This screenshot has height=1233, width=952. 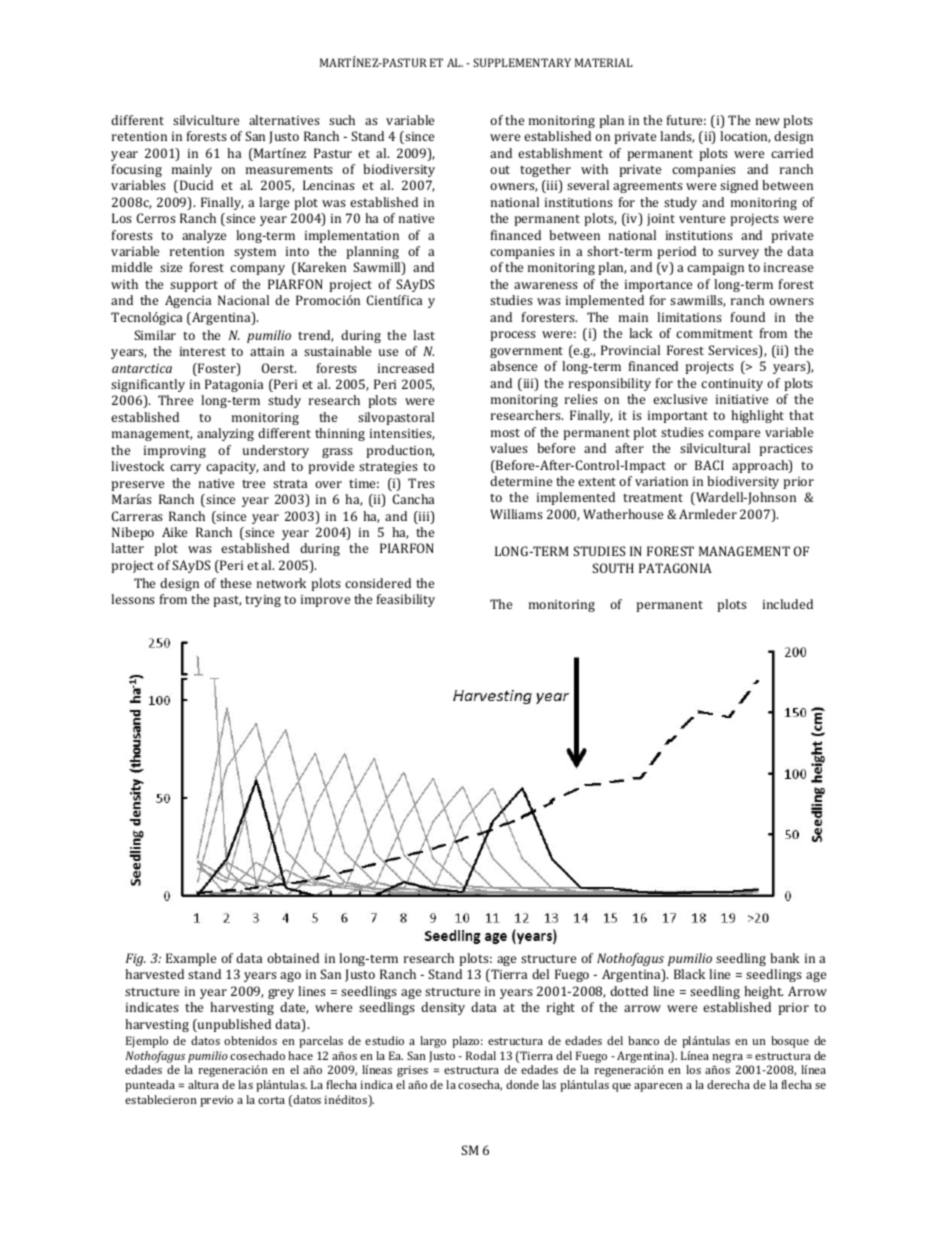 What do you see at coordinates (790, 1042) in the screenshot?
I see `bosque` at bounding box center [790, 1042].
